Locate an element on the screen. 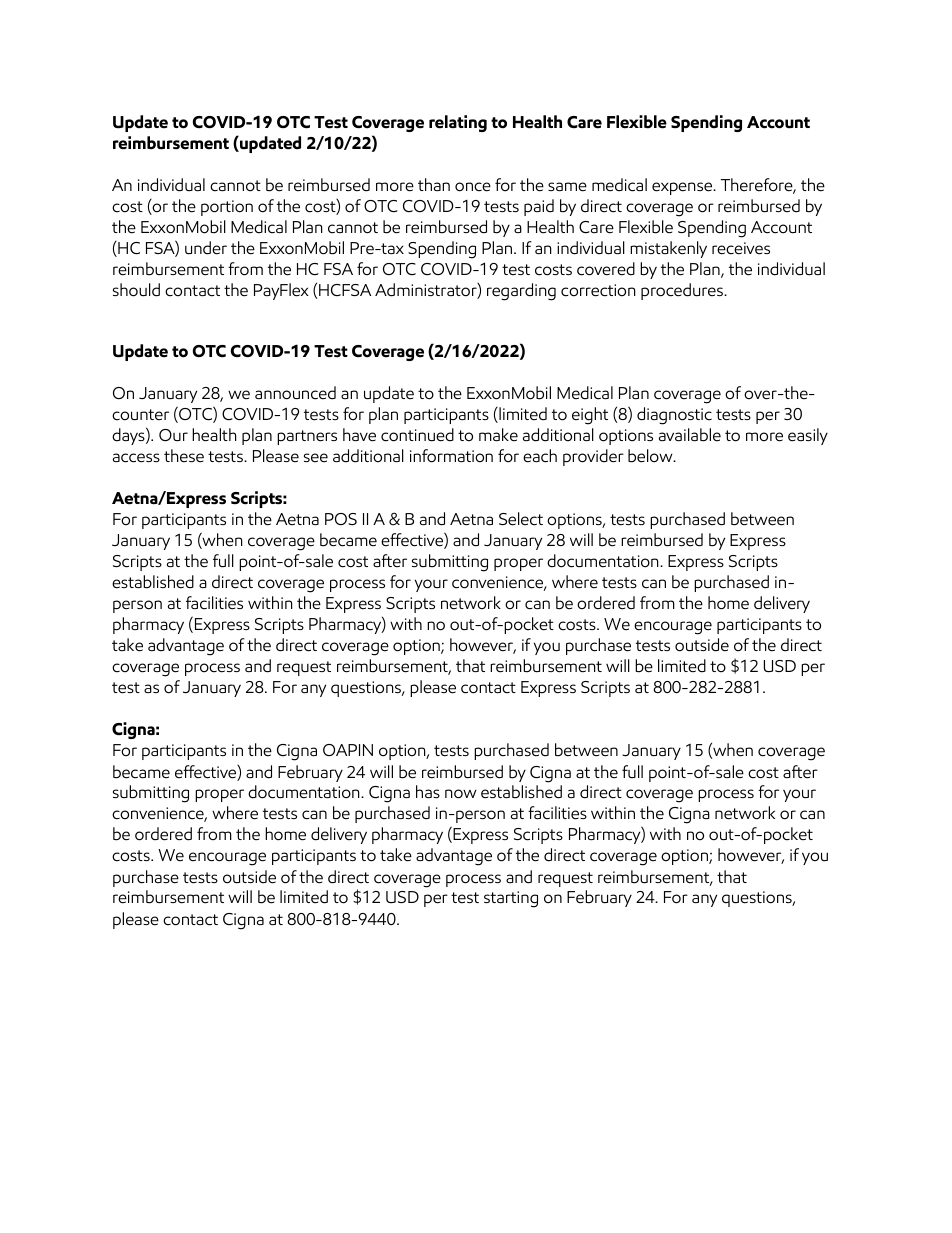 The width and height of the screenshot is (952, 1233). relating is located at coordinates (458, 123).
